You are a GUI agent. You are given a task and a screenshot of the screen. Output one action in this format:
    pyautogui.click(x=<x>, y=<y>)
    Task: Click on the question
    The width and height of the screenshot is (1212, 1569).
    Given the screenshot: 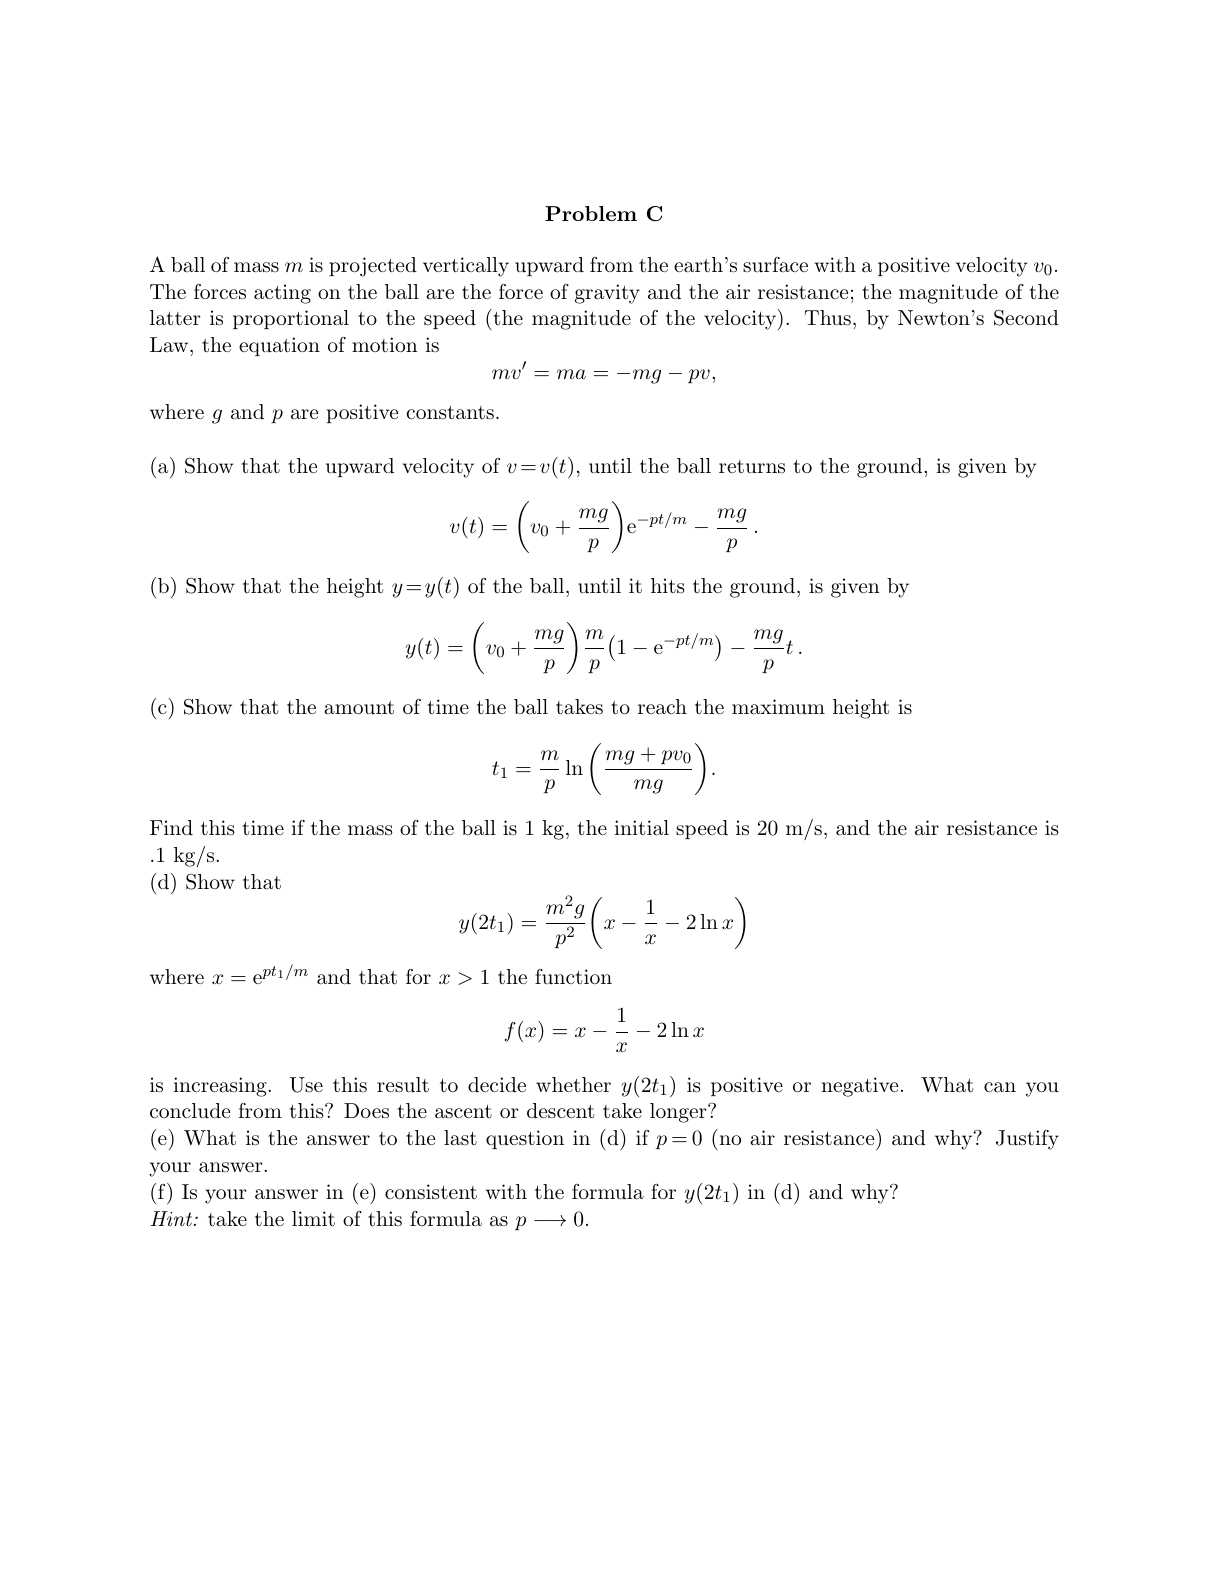 What is the action you would take?
    pyautogui.click(x=525, y=1139)
